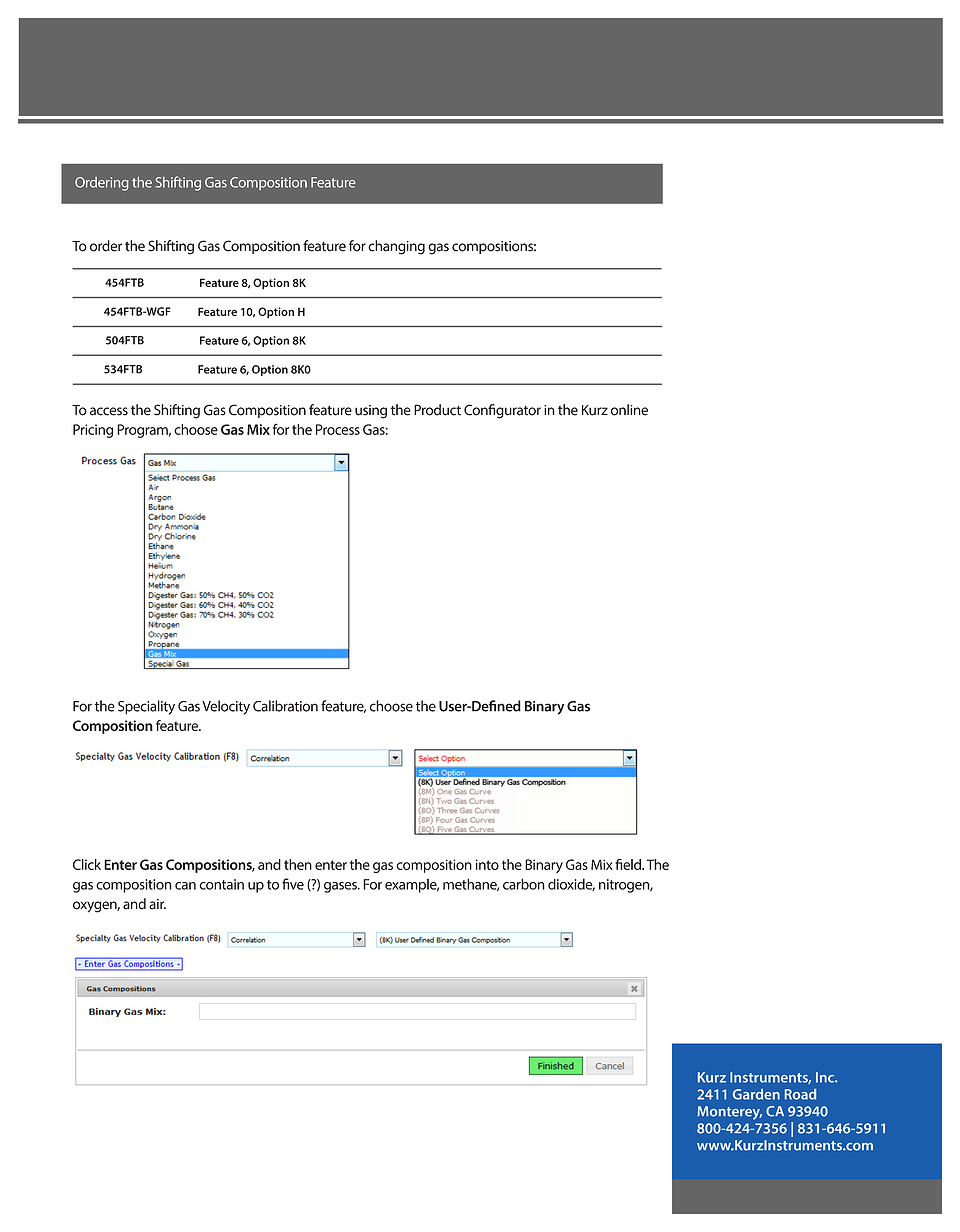 The height and width of the page is (1232, 960). I want to click on Pricing, so click(93, 431).
